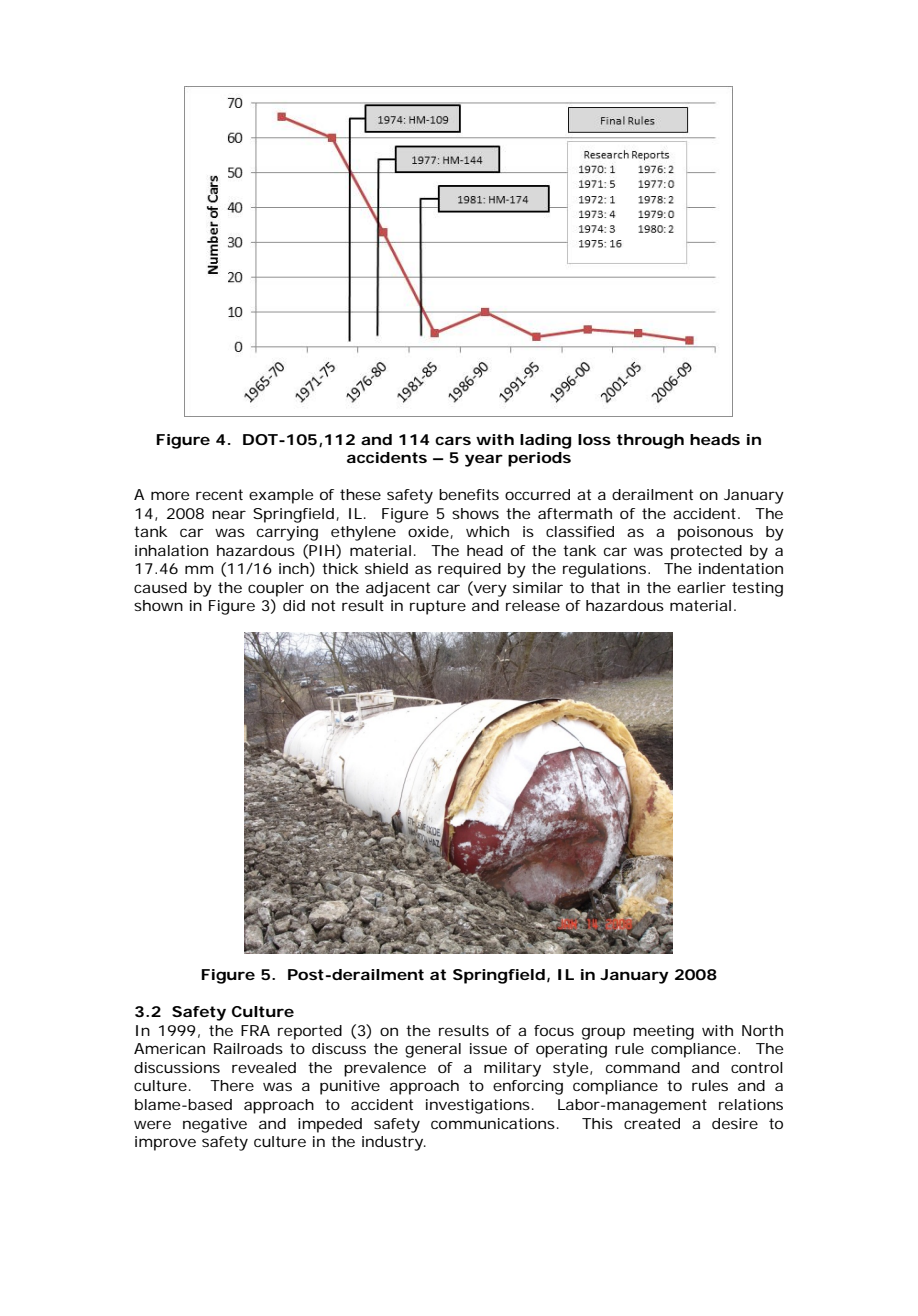 The width and height of the page is (918, 1316). What do you see at coordinates (652, 1123) in the page?
I see `created` at bounding box center [652, 1123].
